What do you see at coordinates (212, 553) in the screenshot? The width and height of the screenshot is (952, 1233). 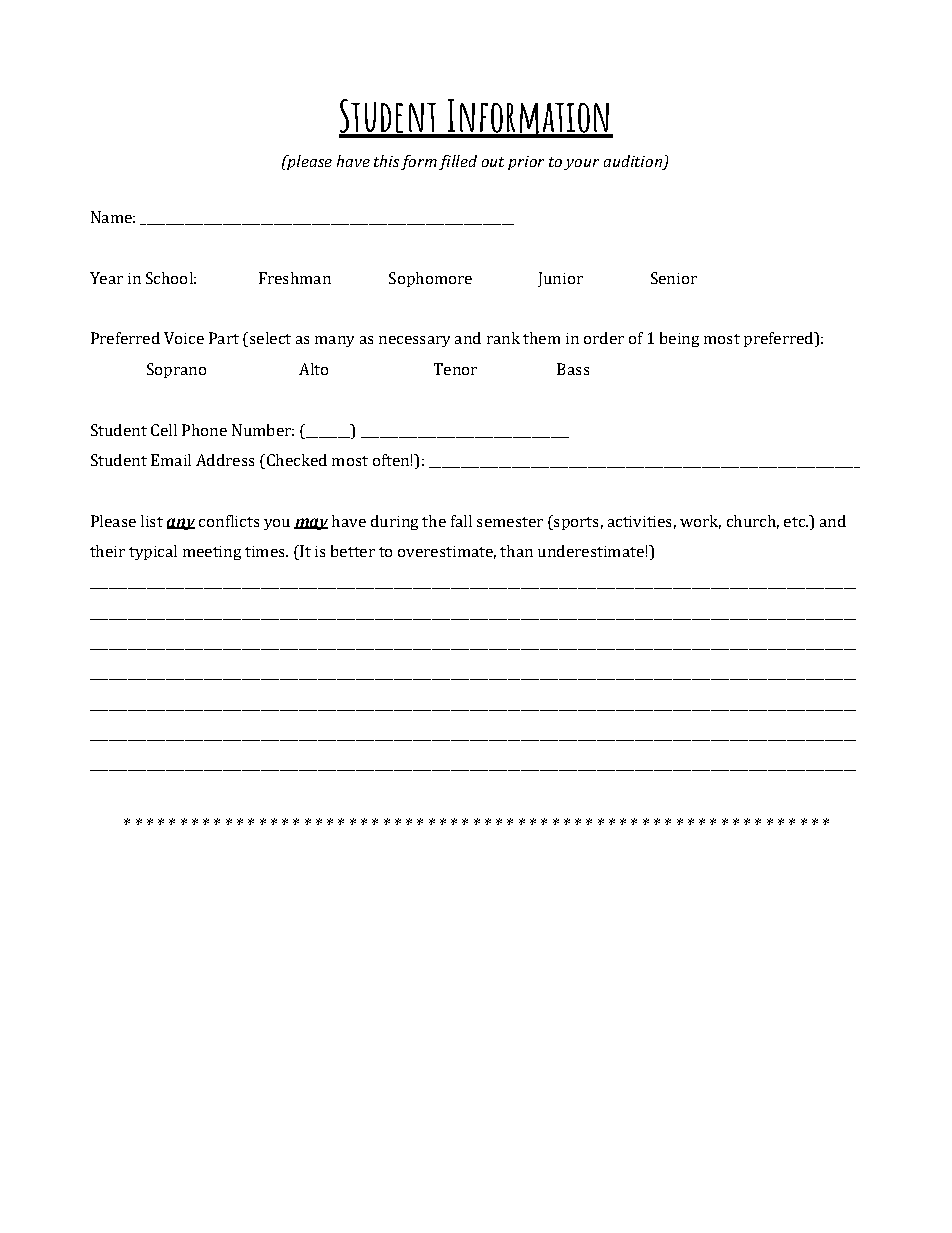 I see `meeting` at bounding box center [212, 553].
